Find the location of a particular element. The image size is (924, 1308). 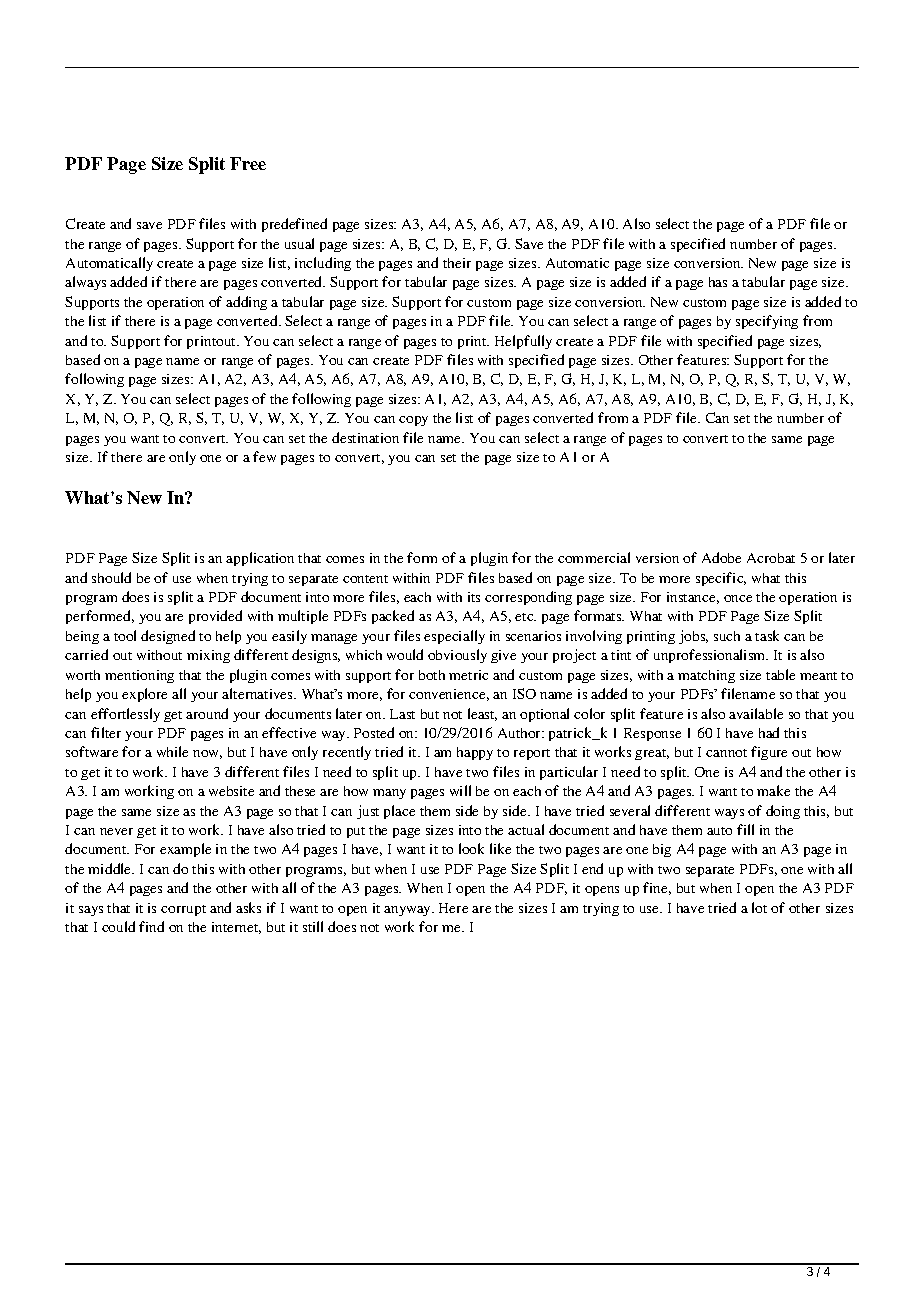

obviously is located at coordinates (457, 656).
